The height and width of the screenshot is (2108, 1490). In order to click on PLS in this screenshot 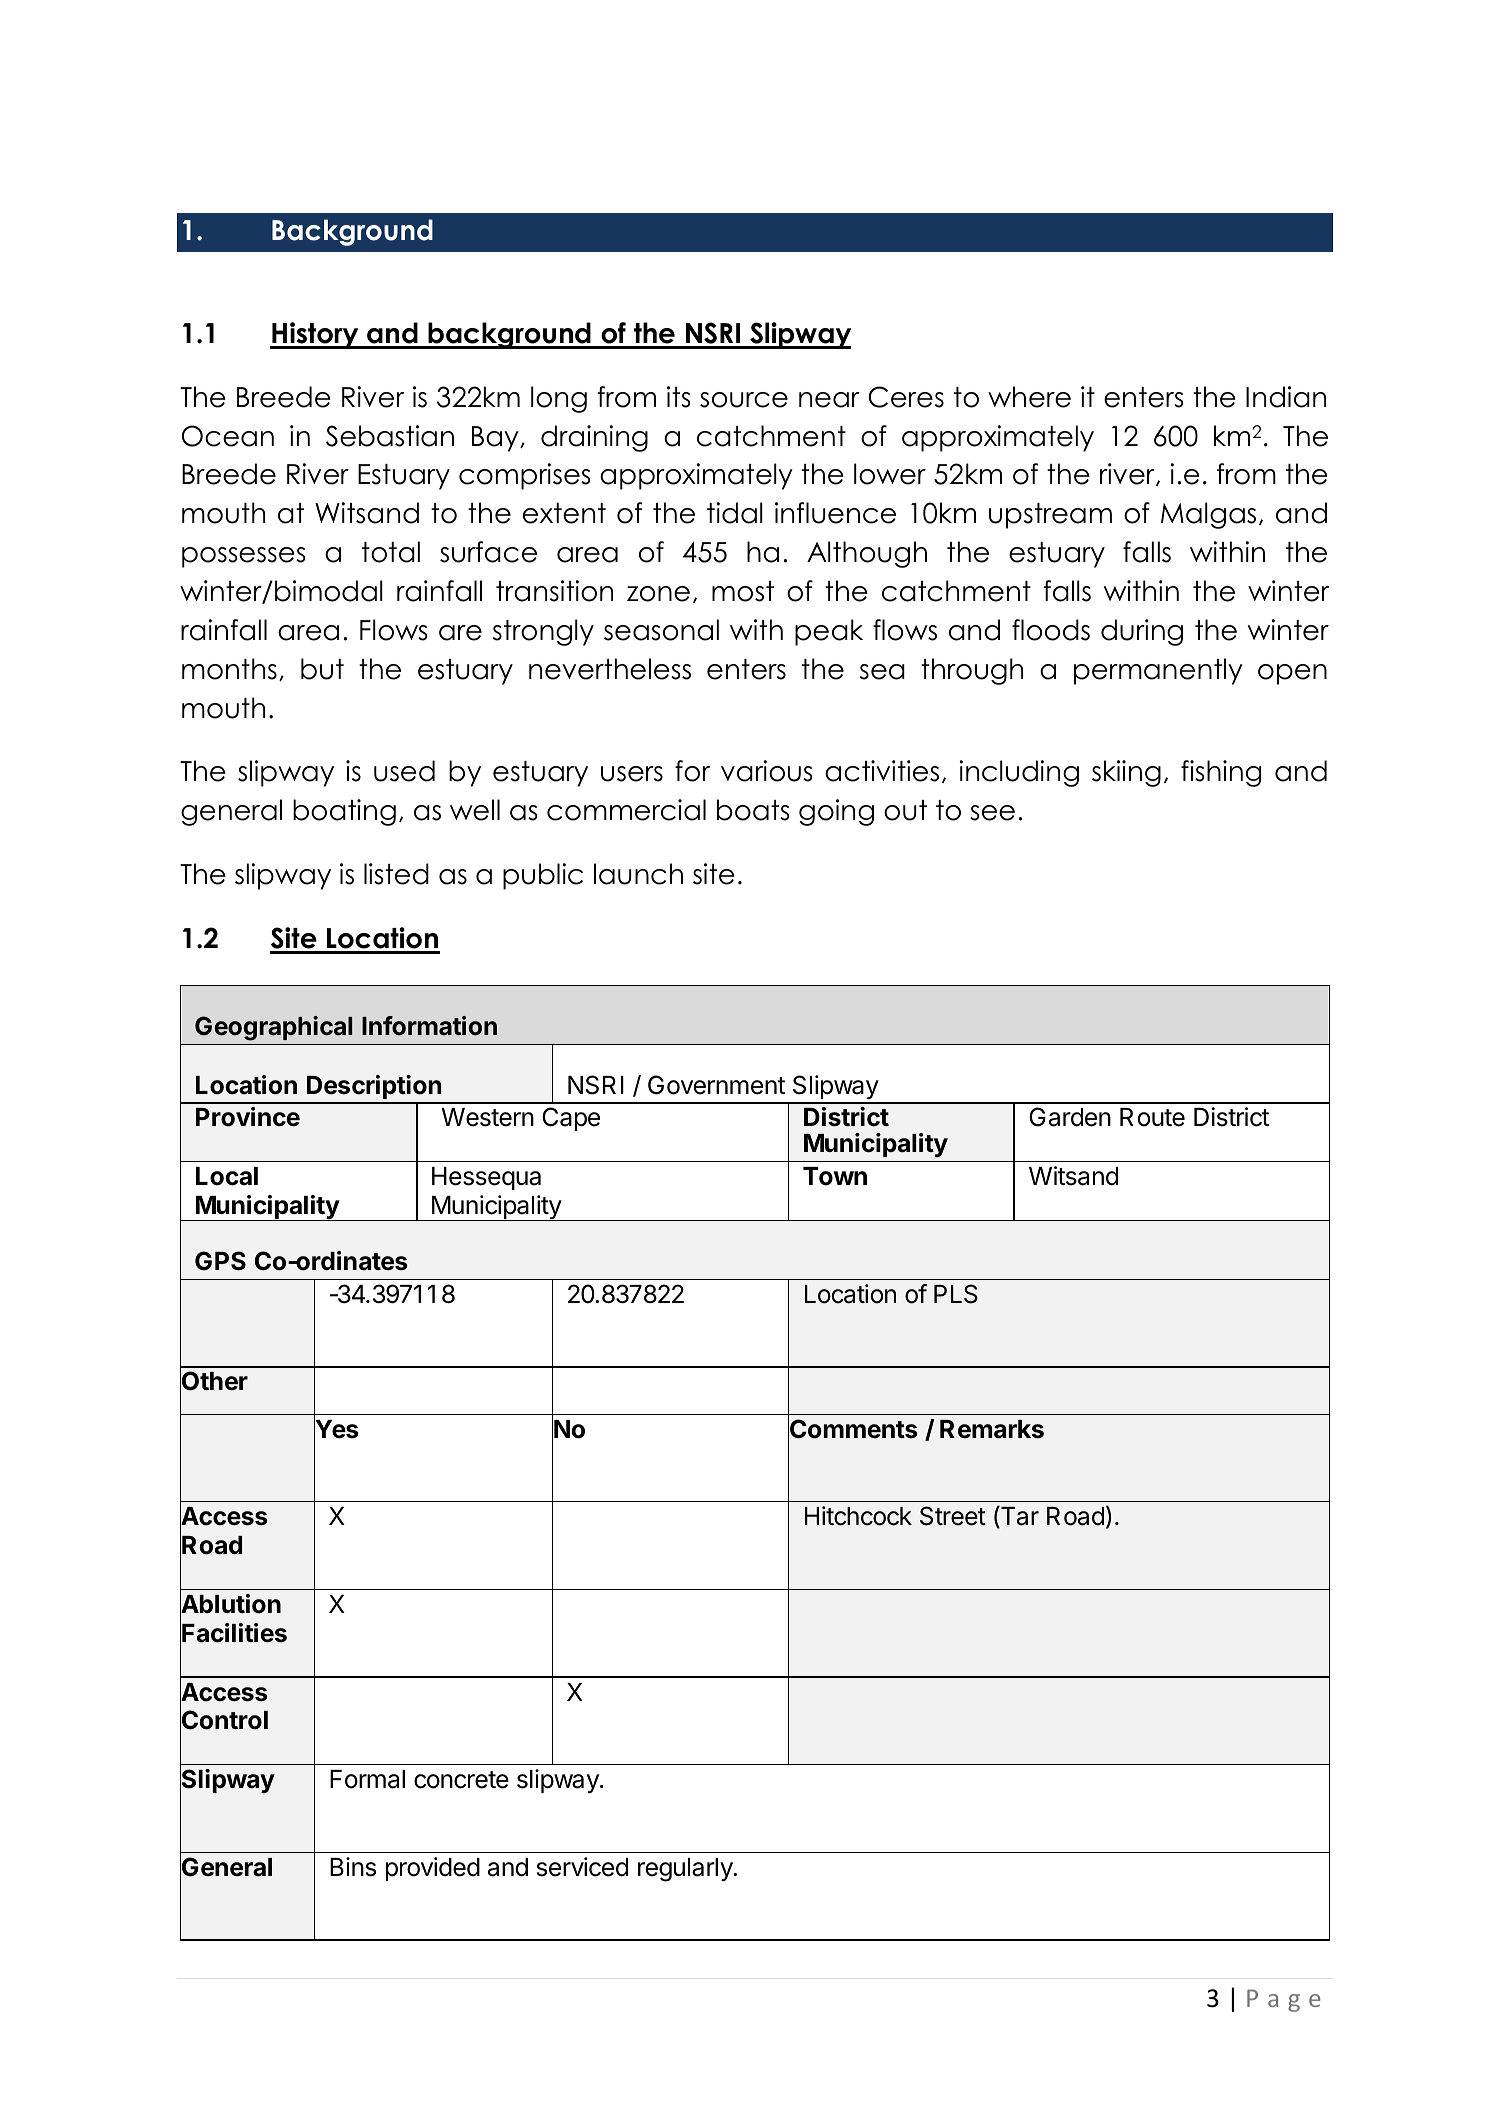, I will do `click(956, 1294)`.
